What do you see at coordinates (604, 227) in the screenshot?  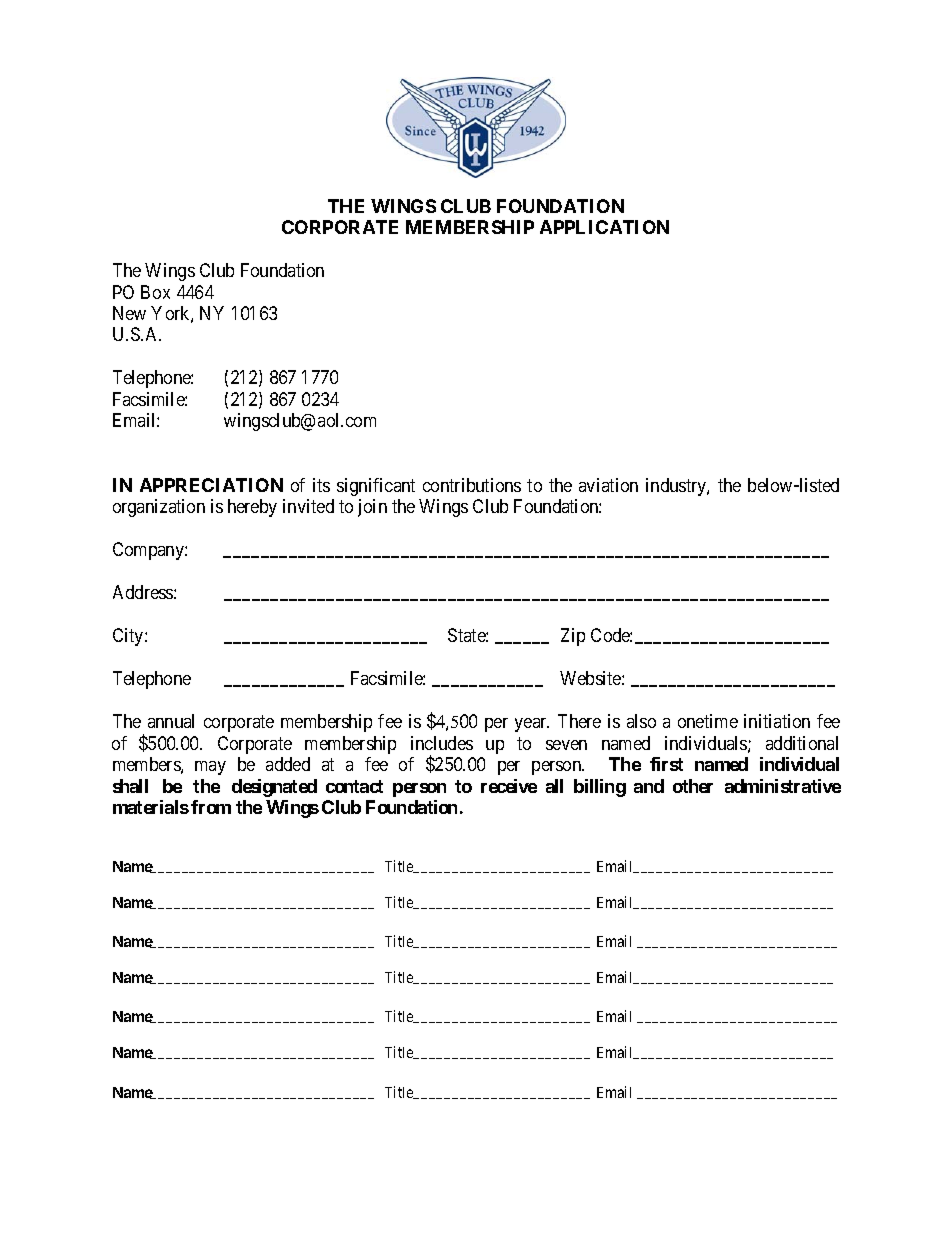 I see `APPLICATION` at bounding box center [604, 227].
